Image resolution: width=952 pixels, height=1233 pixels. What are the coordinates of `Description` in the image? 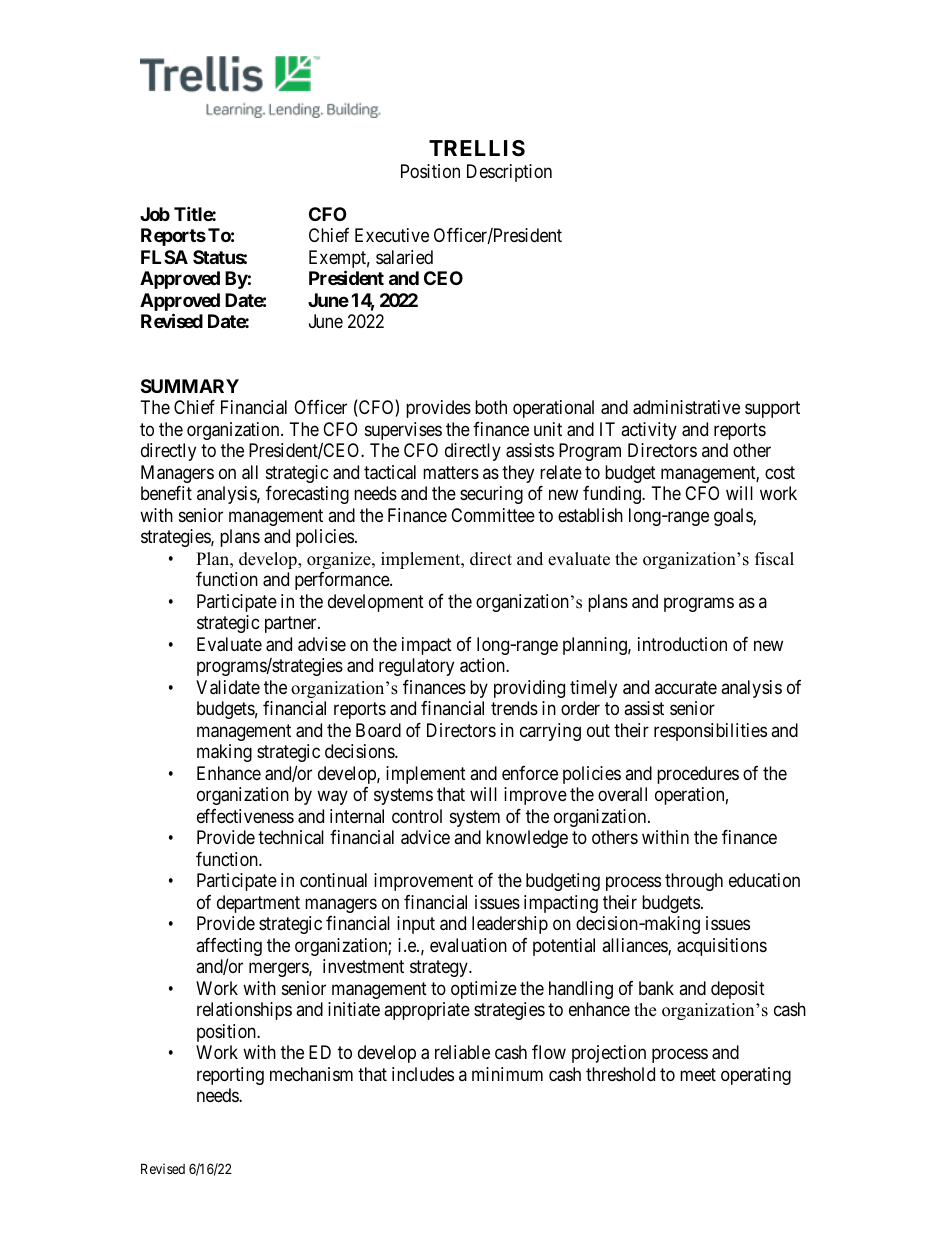 It's located at (509, 173).
